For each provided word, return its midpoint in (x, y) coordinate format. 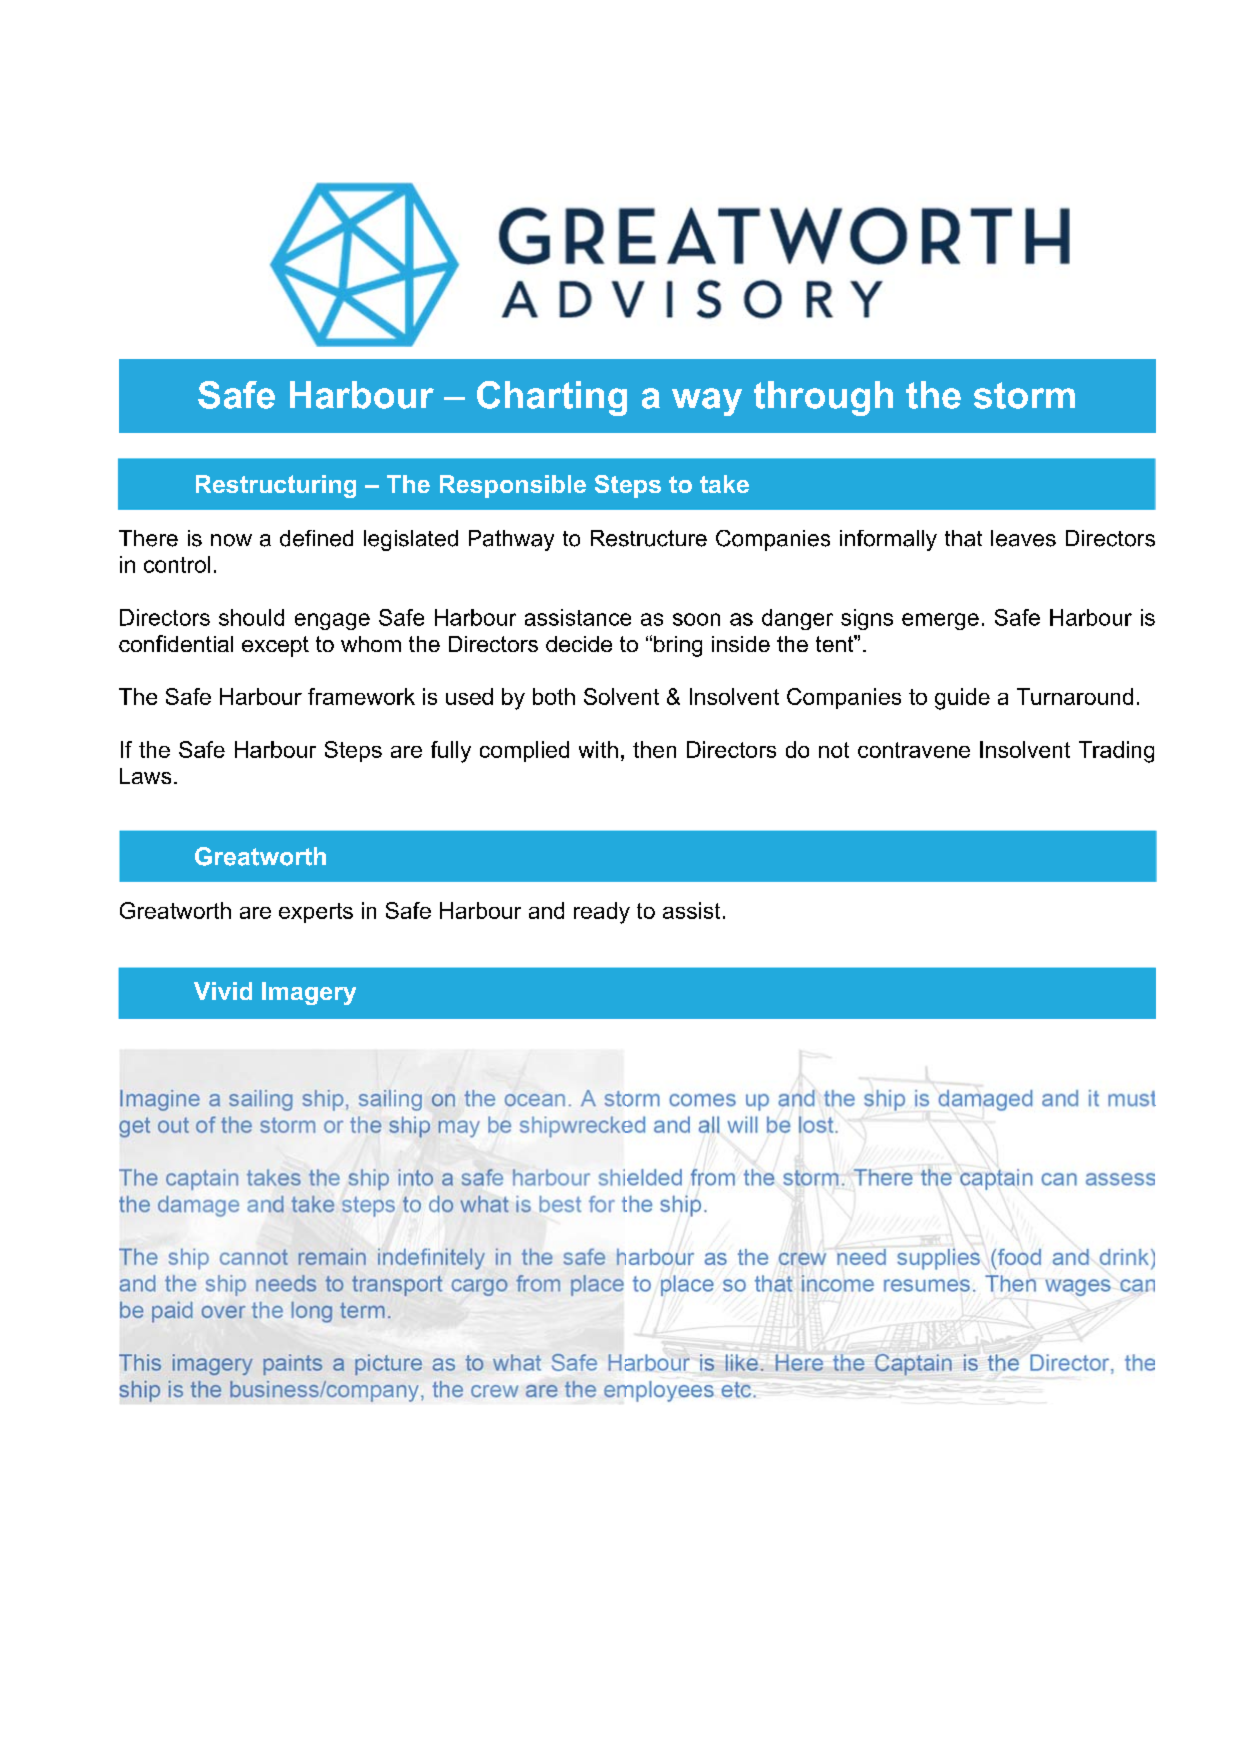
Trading (1116, 752)
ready (602, 913)
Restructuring (276, 486)
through (823, 398)
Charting (552, 398)
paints (292, 1364)
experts (316, 913)
